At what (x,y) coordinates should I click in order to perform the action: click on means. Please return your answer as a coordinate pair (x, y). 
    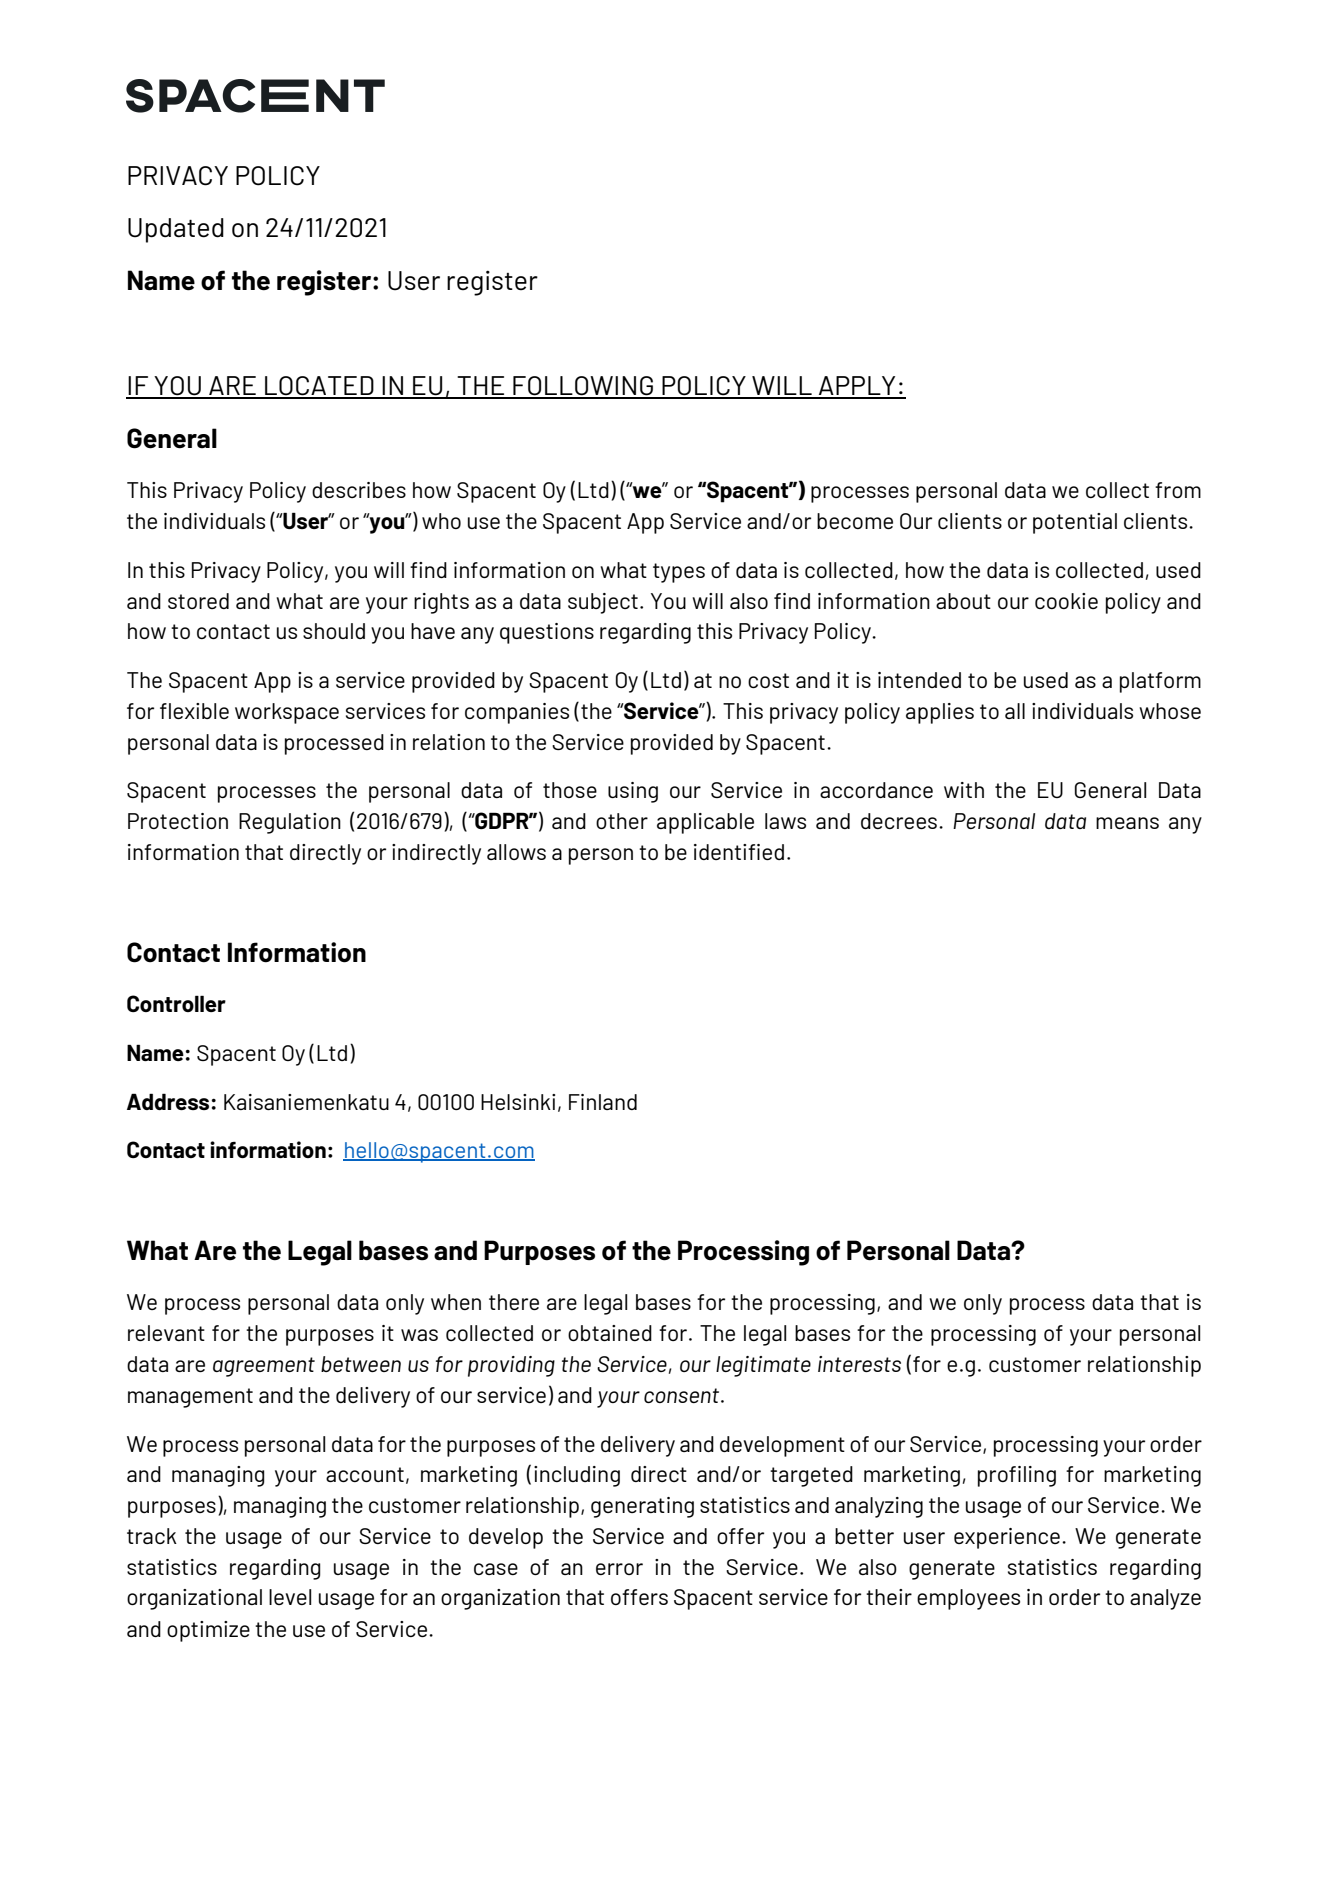
    Looking at the image, I should click on (1127, 823).
